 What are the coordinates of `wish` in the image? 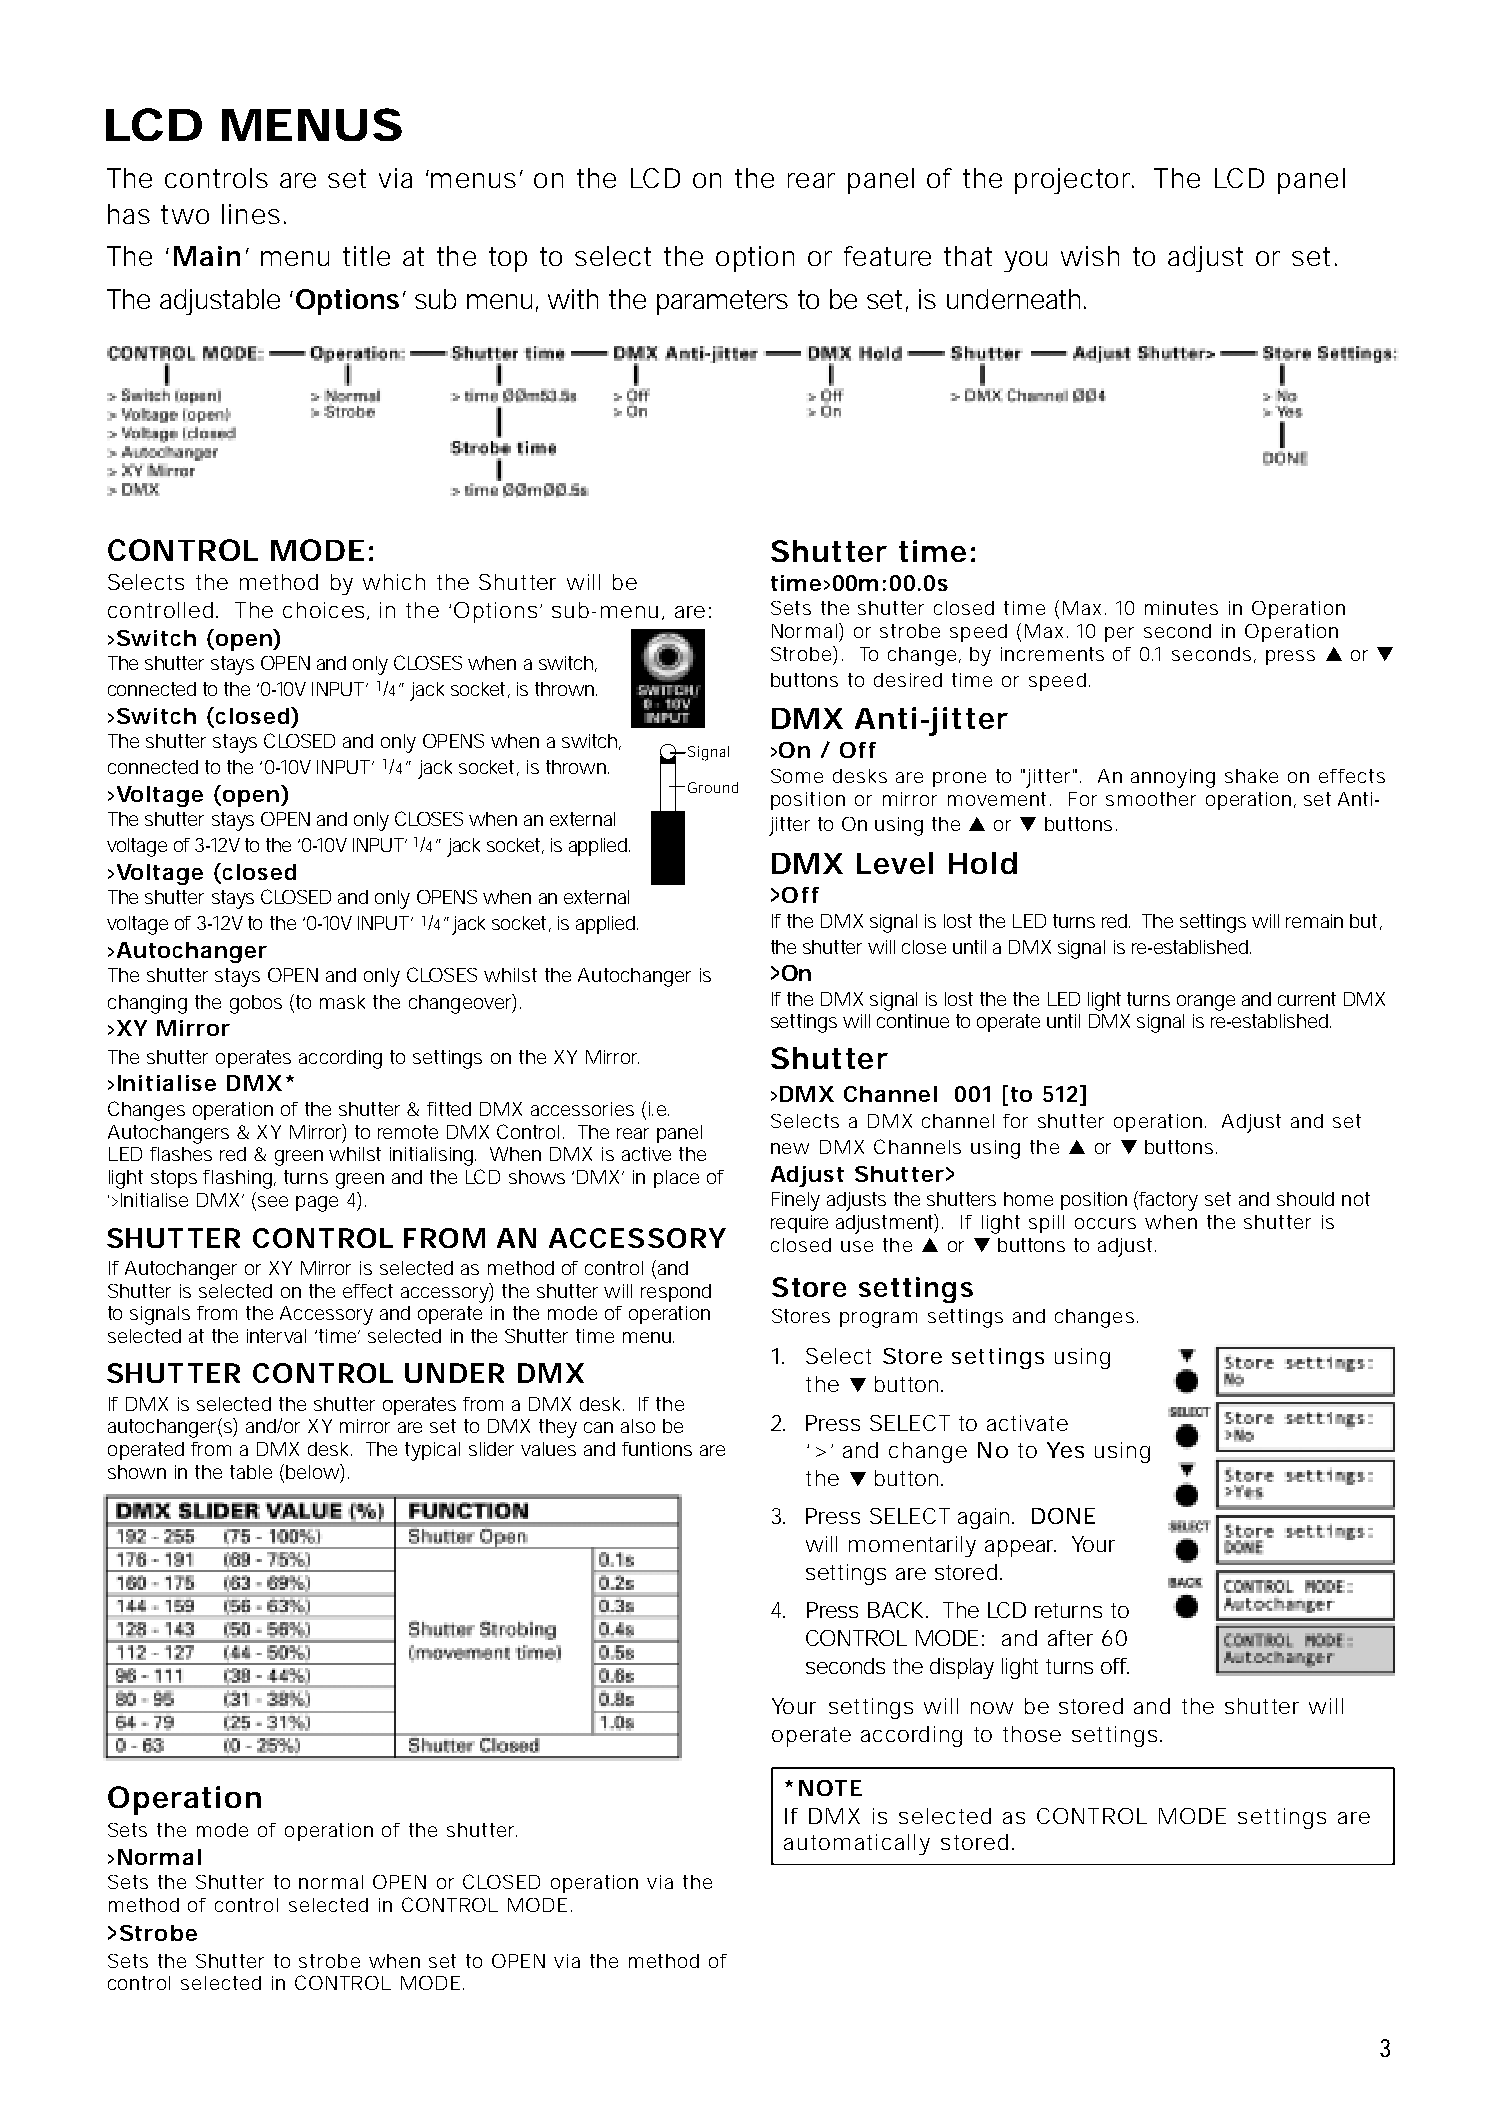 It's located at (1090, 256).
